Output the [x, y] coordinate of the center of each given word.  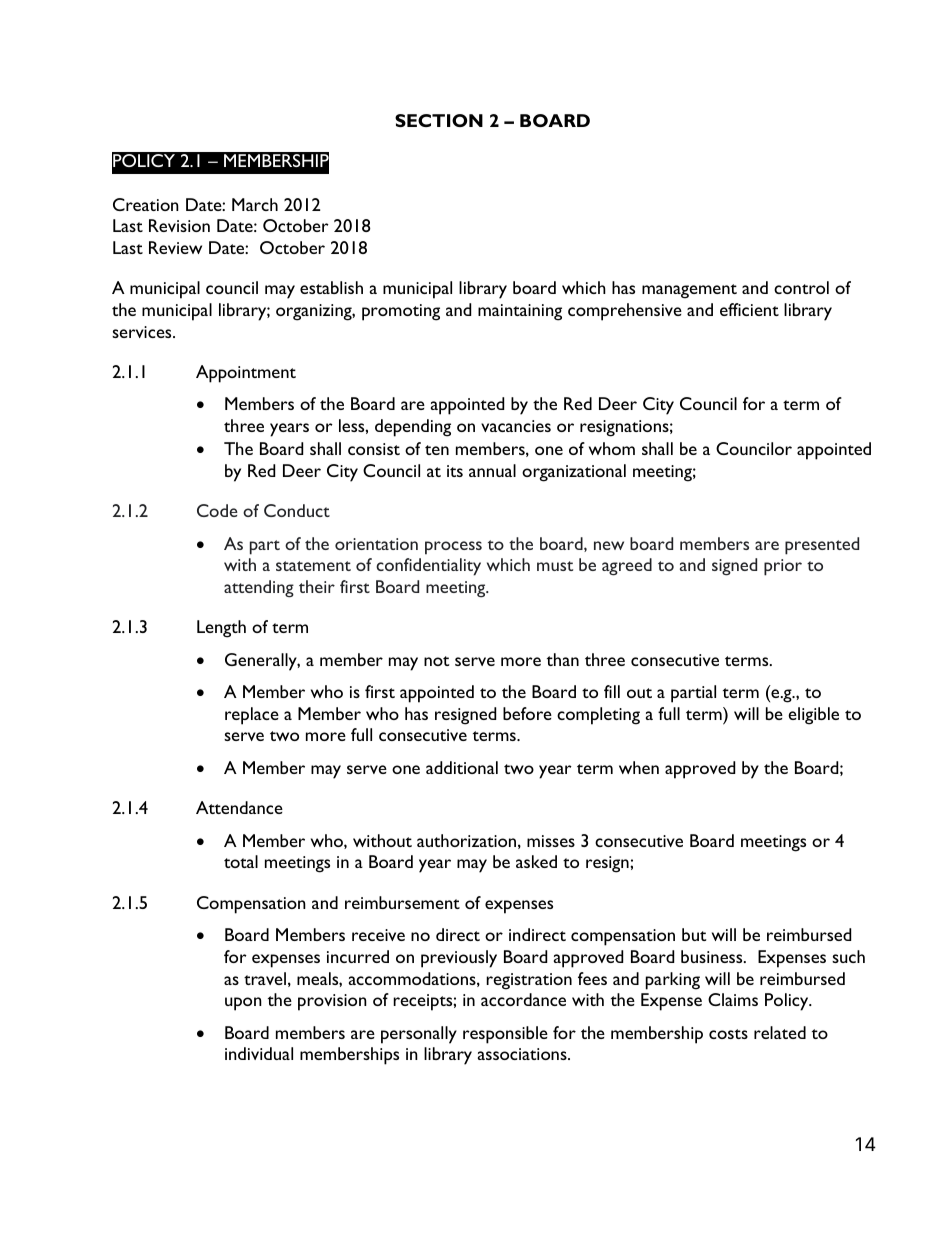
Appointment [246, 374]
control [801, 287]
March [255, 204]
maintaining [520, 312]
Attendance [239, 807]
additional [462, 767]
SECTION [439, 120]
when [639, 767]
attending [259, 589]
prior [783, 567]
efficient [749, 309]
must [555, 566]
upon [243, 1004]
